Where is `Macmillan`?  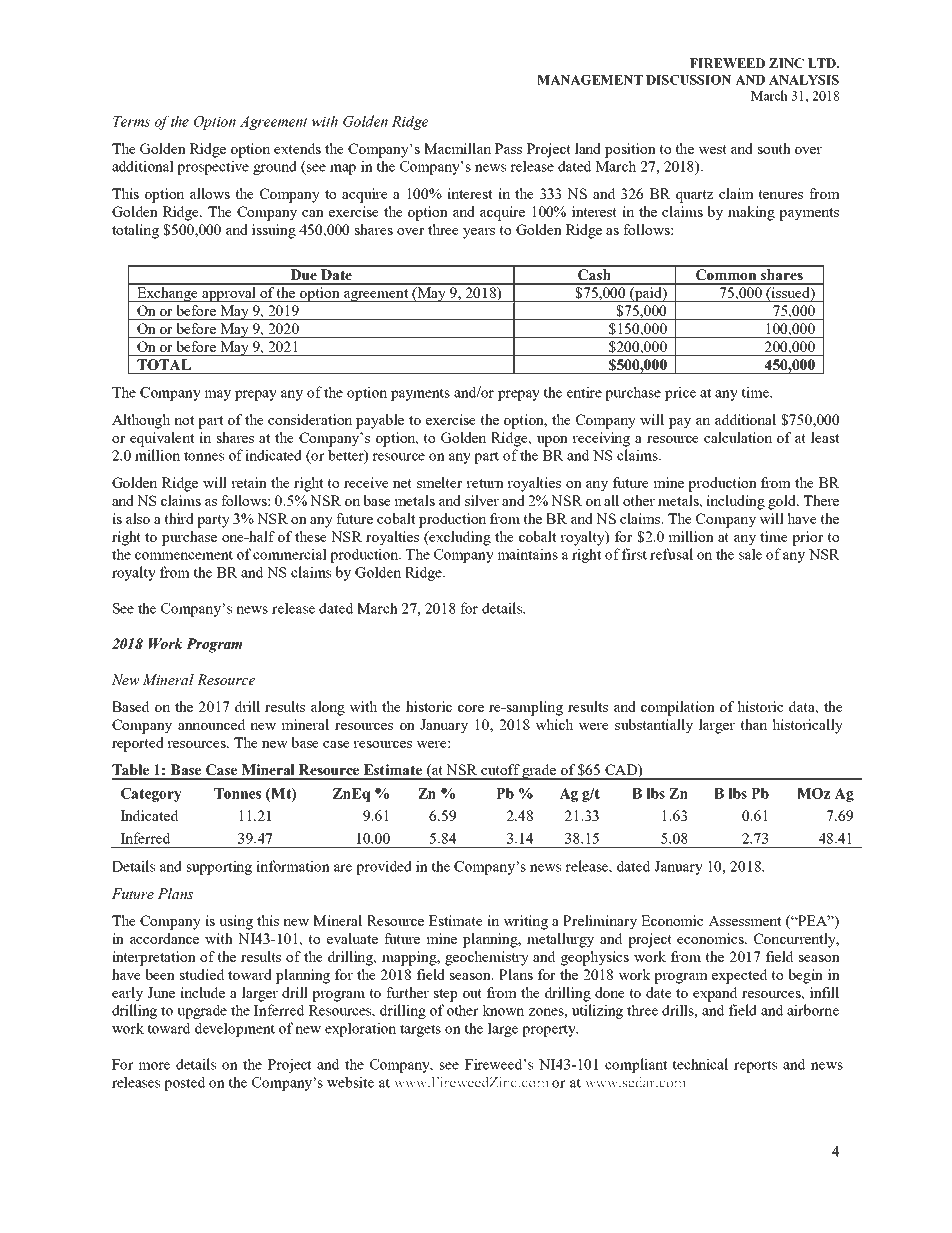
Macmillan is located at coordinates (457, 148).
